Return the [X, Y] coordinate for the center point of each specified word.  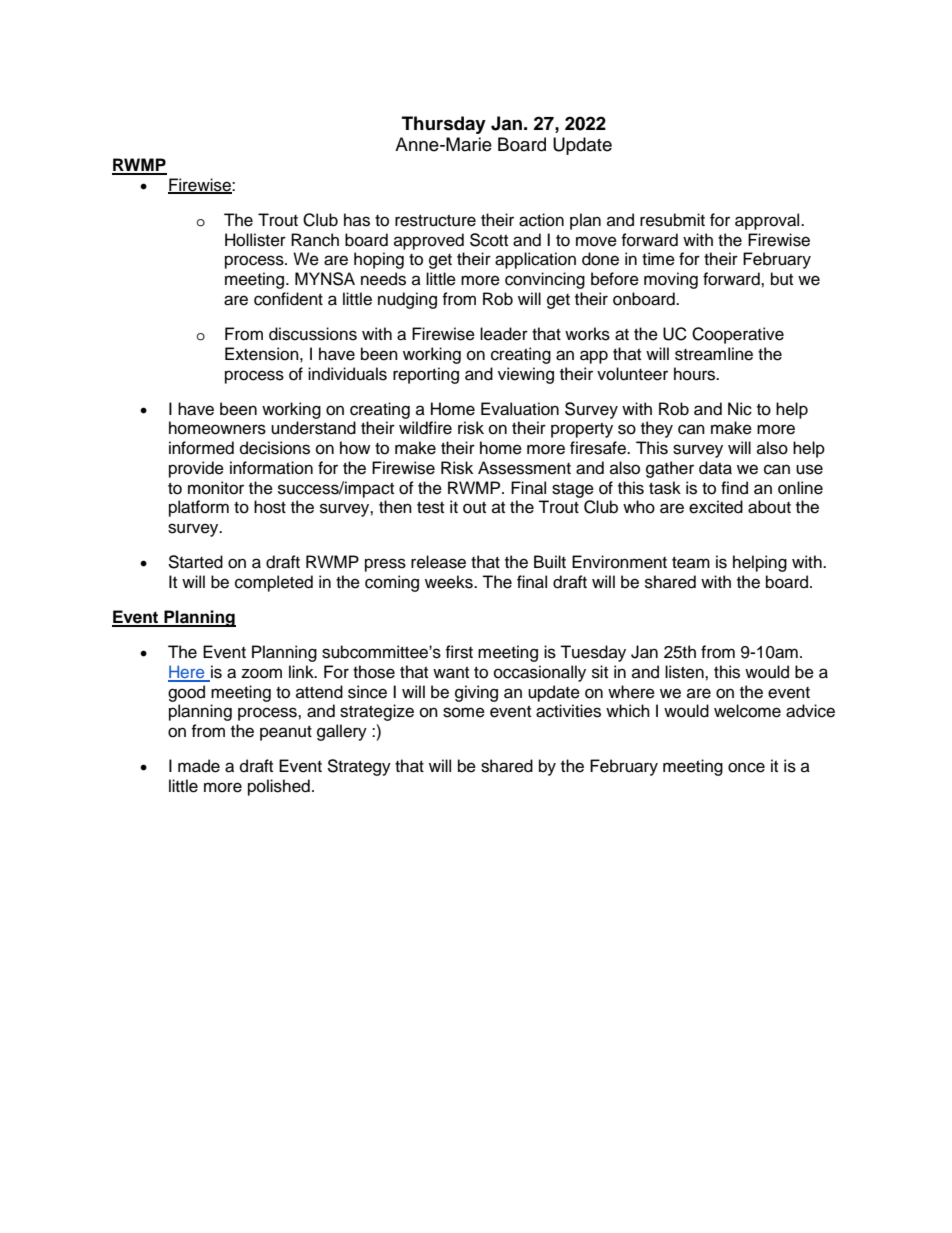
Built [550, 562]
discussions [313, 334]
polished [279, 787]
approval [768, 221]
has [357, 220]
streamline [714, 354]
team [691, 563]
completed [274, 583]
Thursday [444, 125]
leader [504, 334]
